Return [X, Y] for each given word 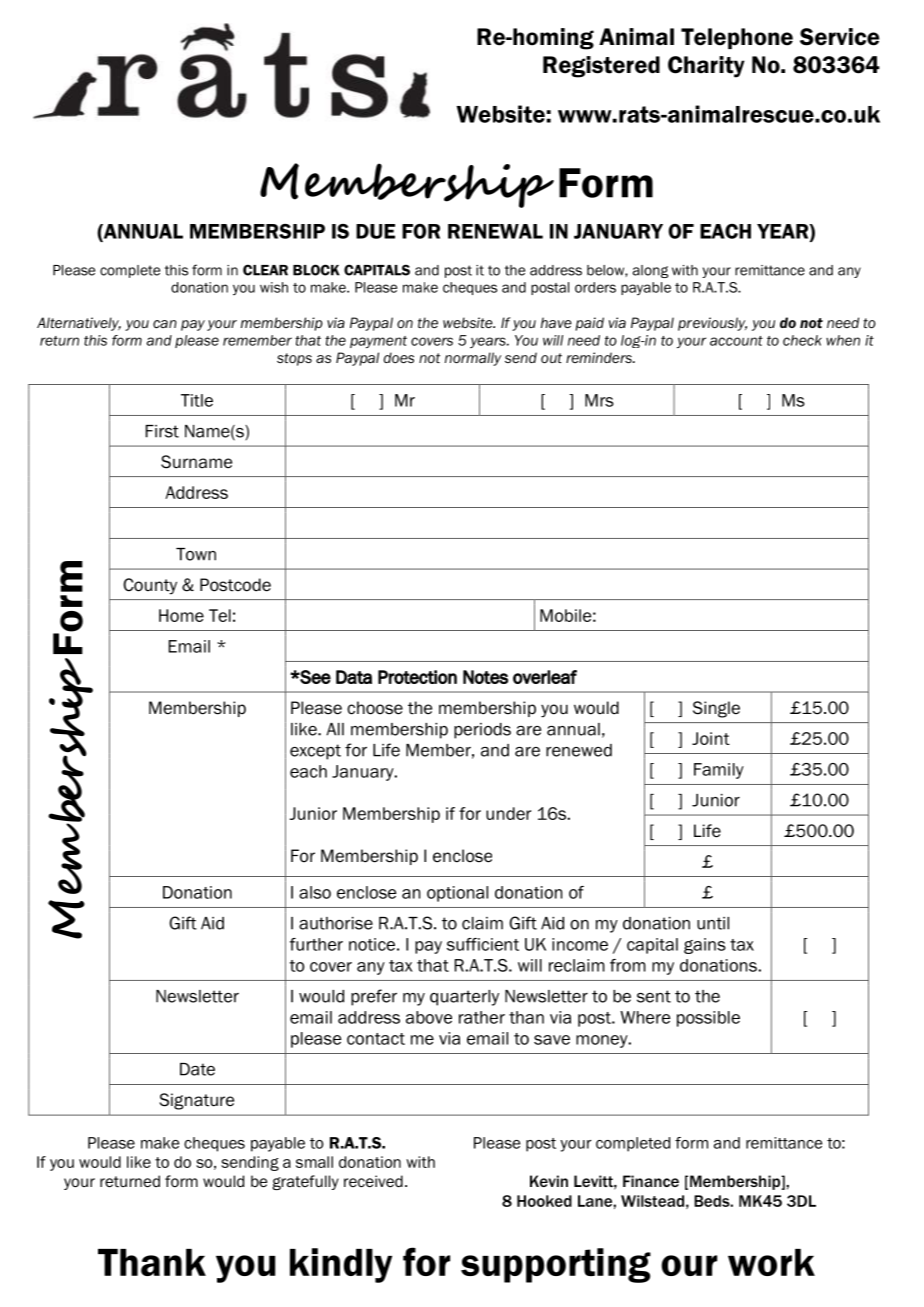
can [165, 324]
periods [482, 731]
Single [716, 709]
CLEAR [265, 270]
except [315, 752]
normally [473, 359]
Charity [706, 67]
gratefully [305, 1182]
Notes [485, 677]
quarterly [464, 998]
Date [197, 1069]
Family [719, 771]
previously [712, 324]
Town [196, 554]
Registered [601, 67]
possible [708, 1019]
